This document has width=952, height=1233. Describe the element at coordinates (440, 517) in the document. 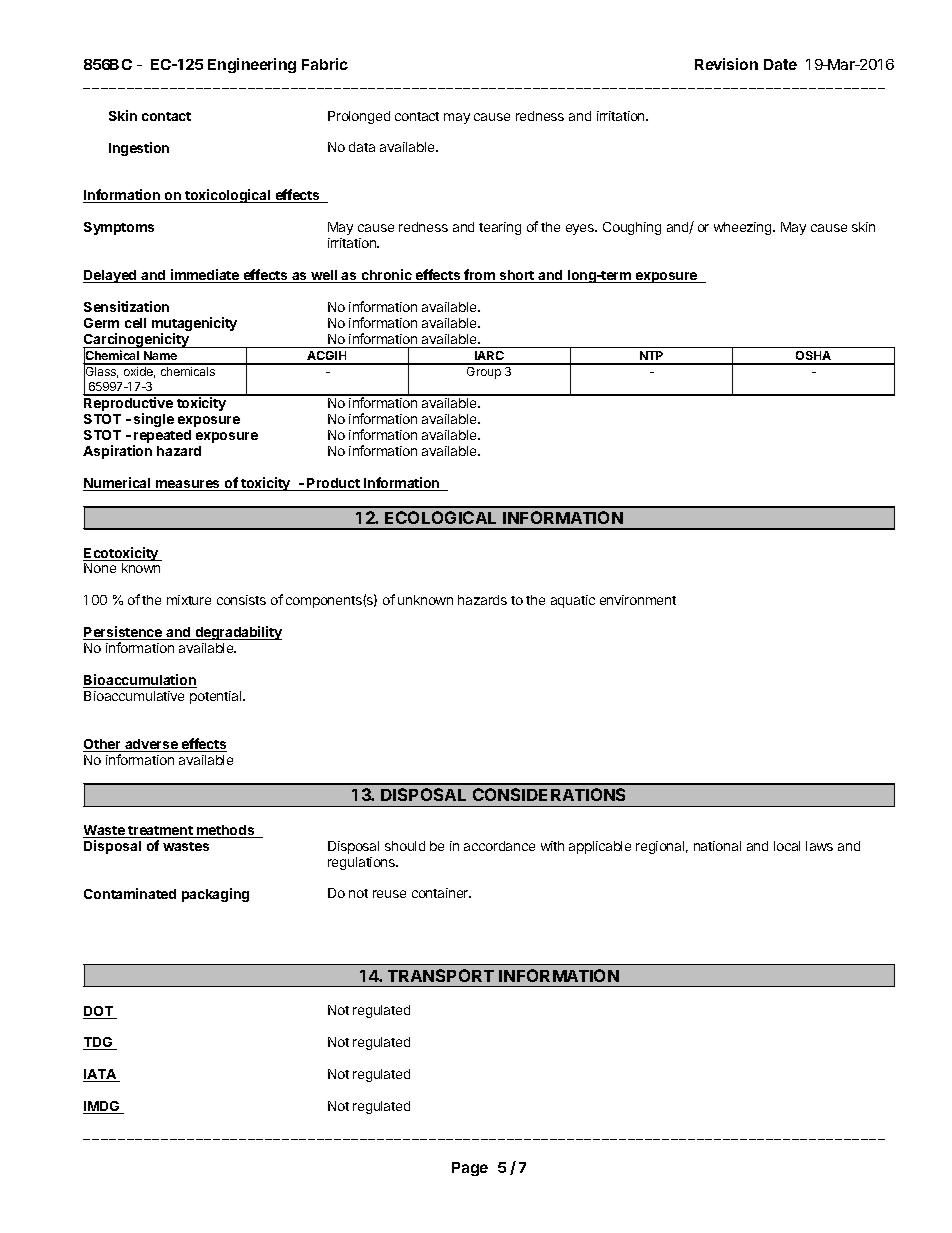

I see `ECOLOGICAL` at that location.
